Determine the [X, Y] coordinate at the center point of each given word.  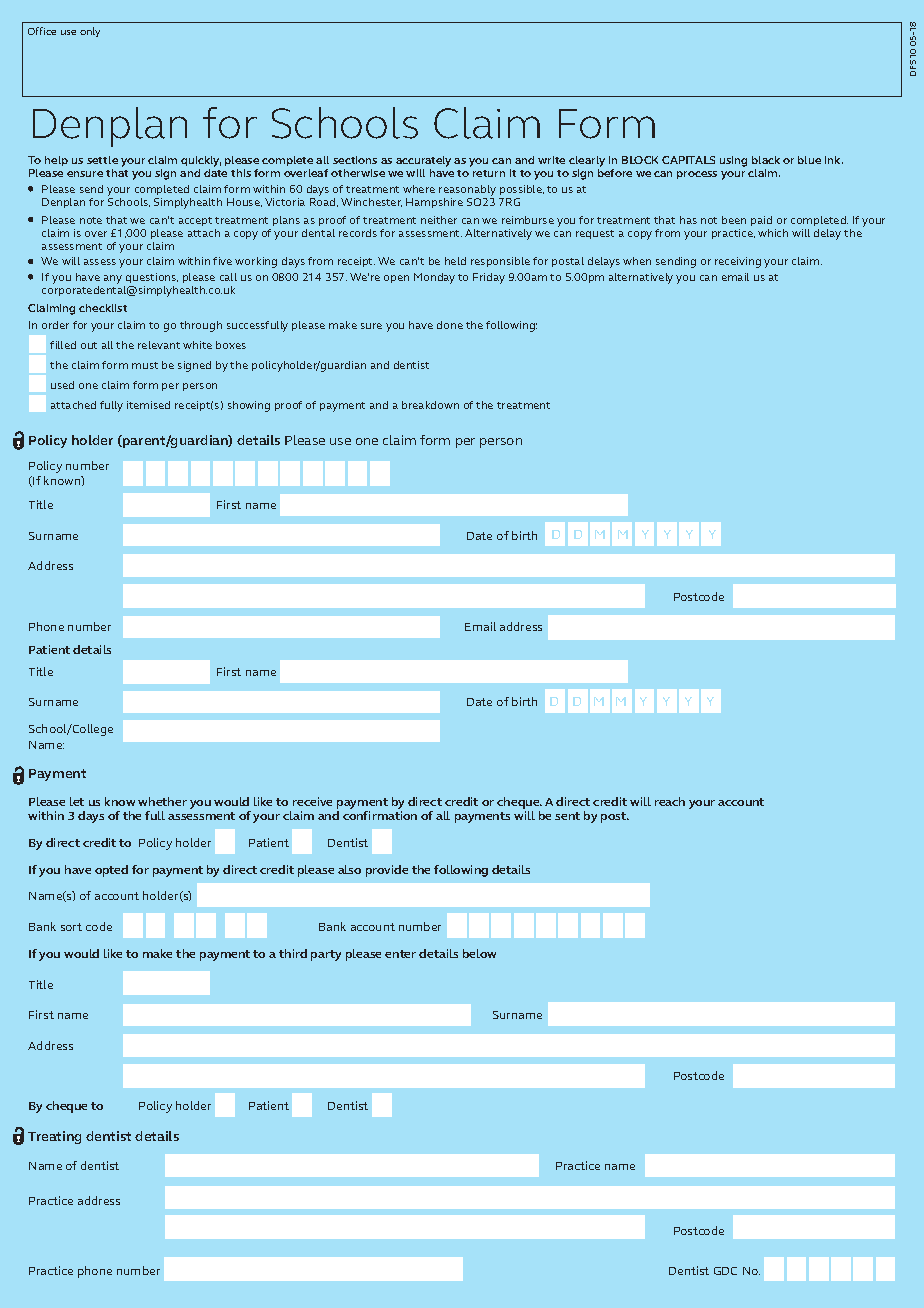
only [90, 32]
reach [670, 801]
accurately [423, 163]
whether [162, 801]
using [733, 161]
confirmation [380, 815]
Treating [54, 1137]
